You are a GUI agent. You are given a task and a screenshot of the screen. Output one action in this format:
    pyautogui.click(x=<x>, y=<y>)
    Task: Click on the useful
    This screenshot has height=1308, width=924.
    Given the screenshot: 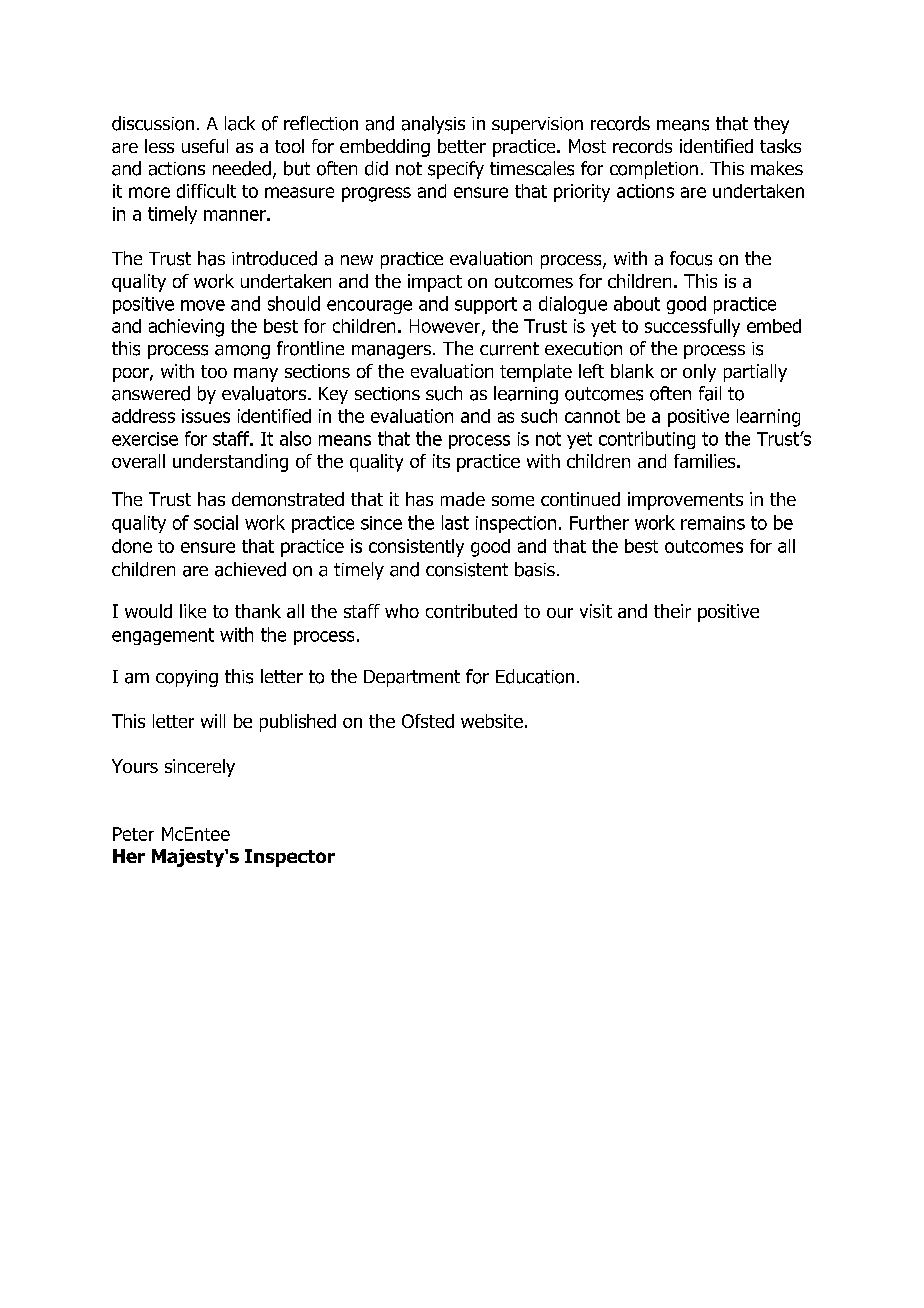 What is the action you would take?
    pyautogui.click(x=205, y=146)
